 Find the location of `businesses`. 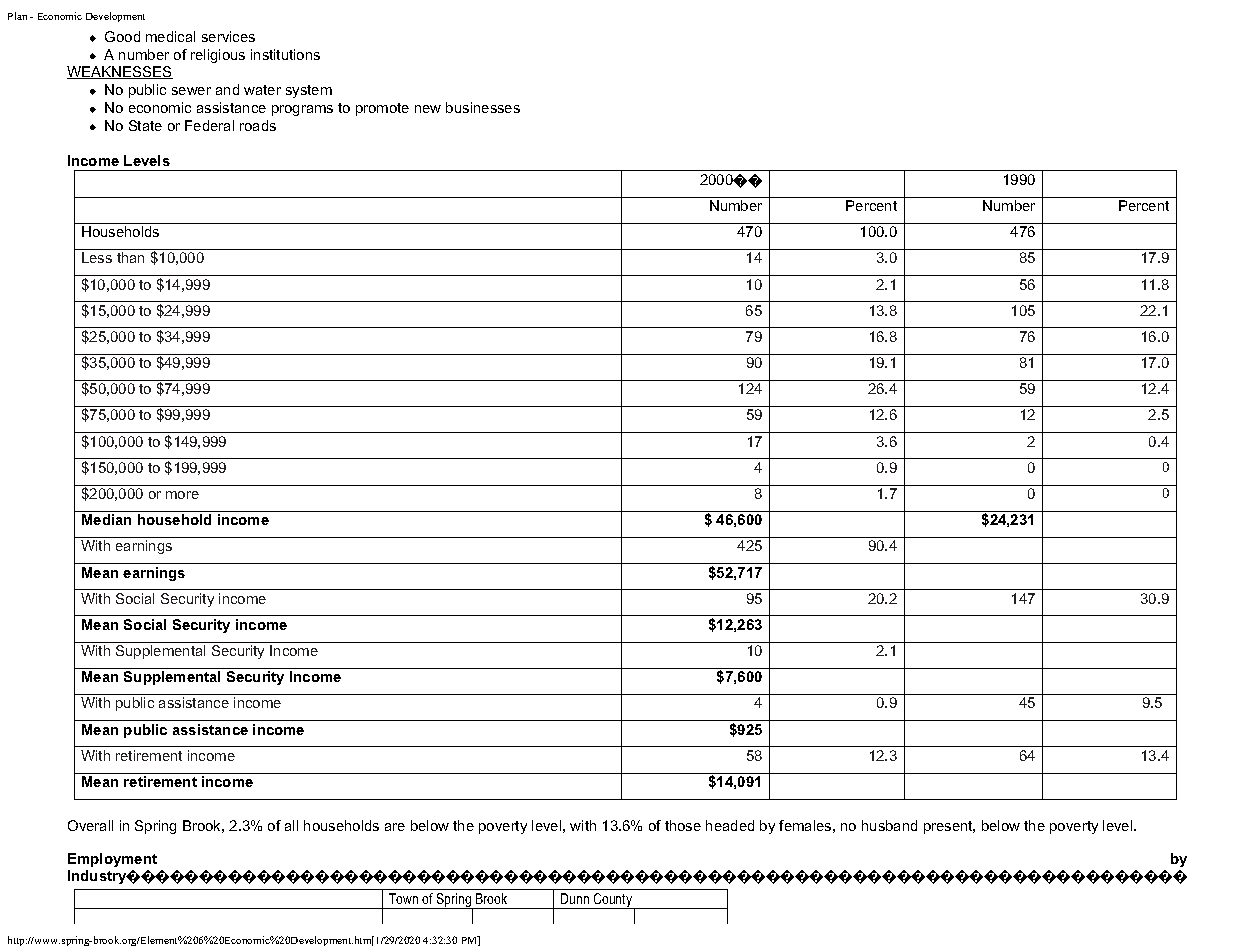

businesses is located at coordinates (483, 107).
